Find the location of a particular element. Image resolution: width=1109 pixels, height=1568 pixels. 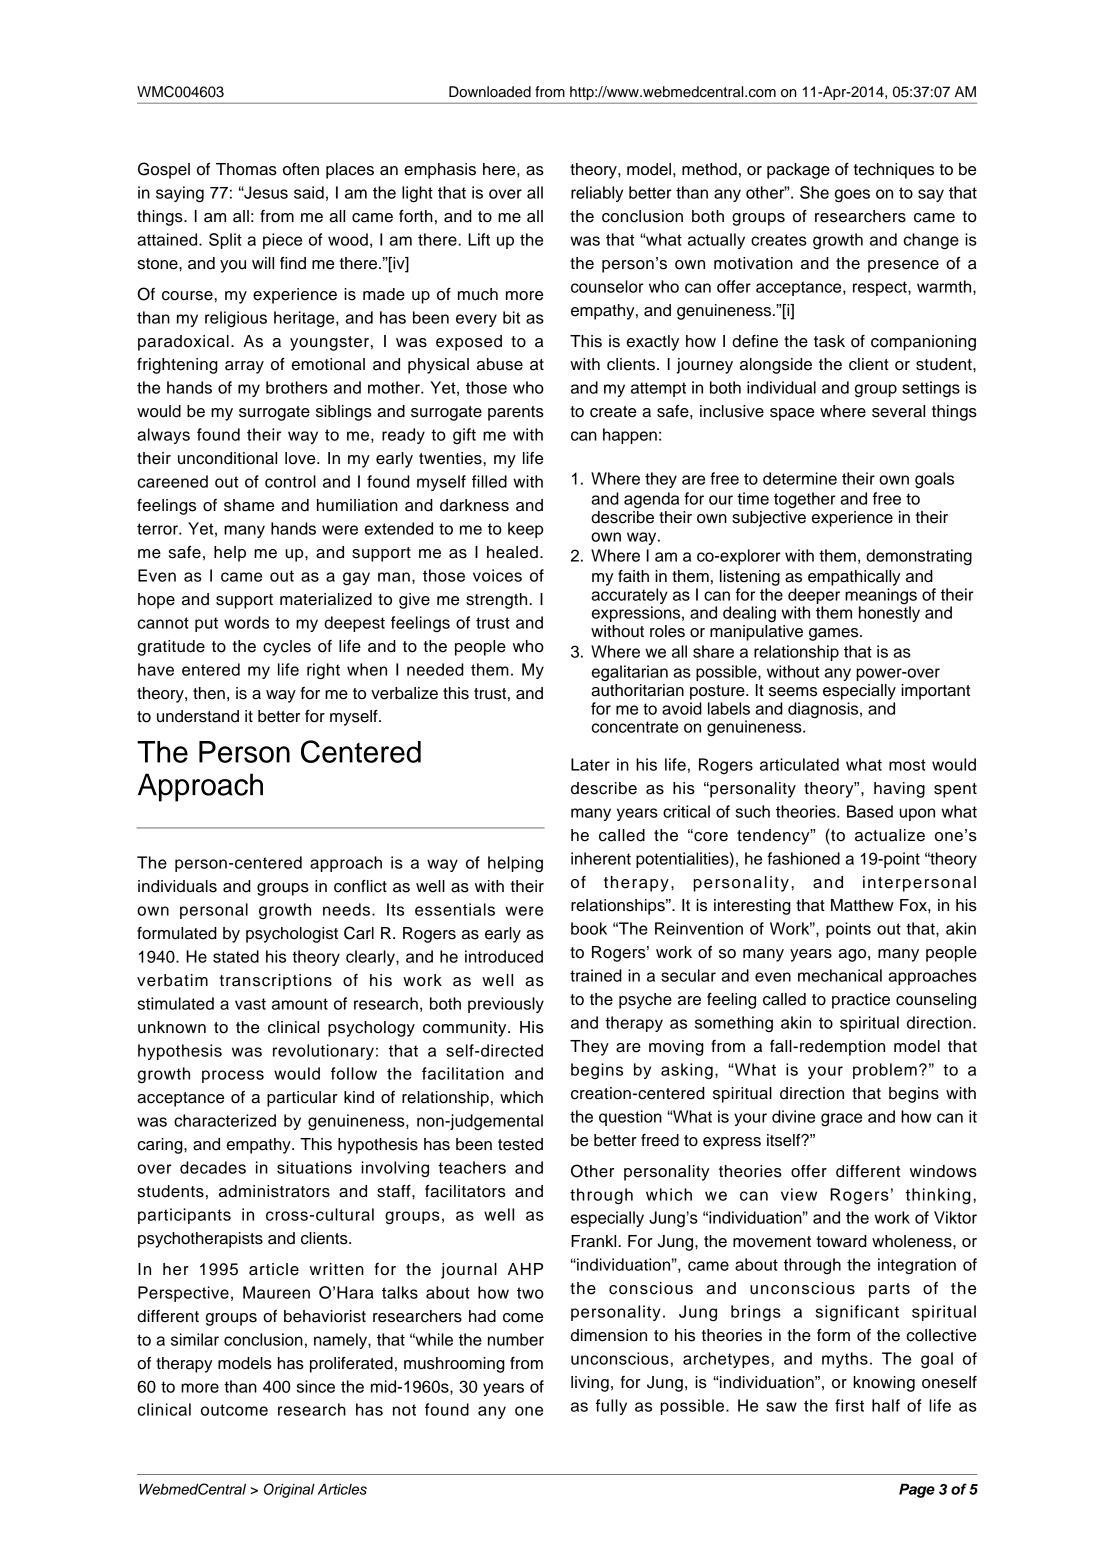

Thomas is located at coordinates (246, 169).
